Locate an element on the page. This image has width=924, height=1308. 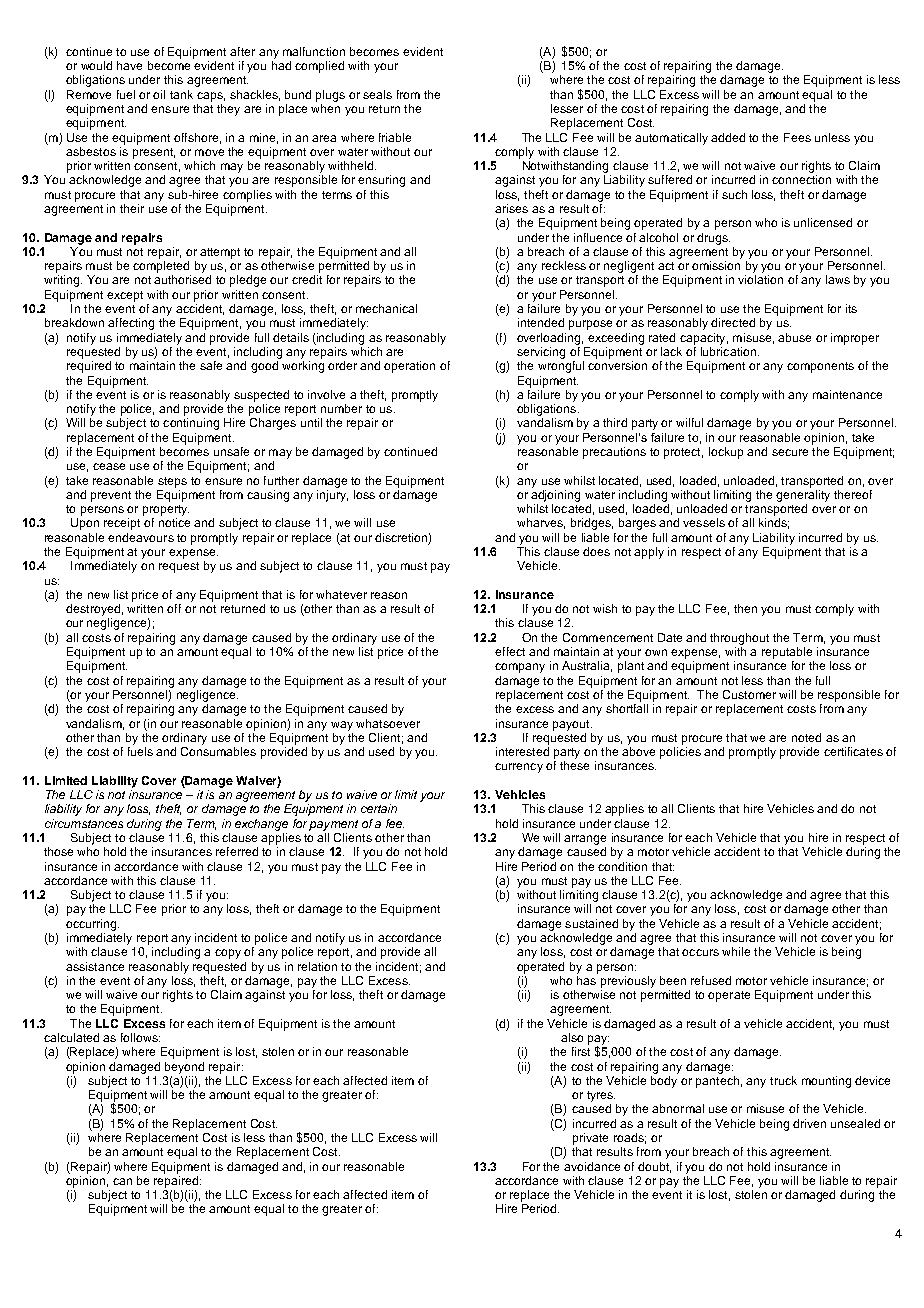
then is located at coordinates (745, 608).
